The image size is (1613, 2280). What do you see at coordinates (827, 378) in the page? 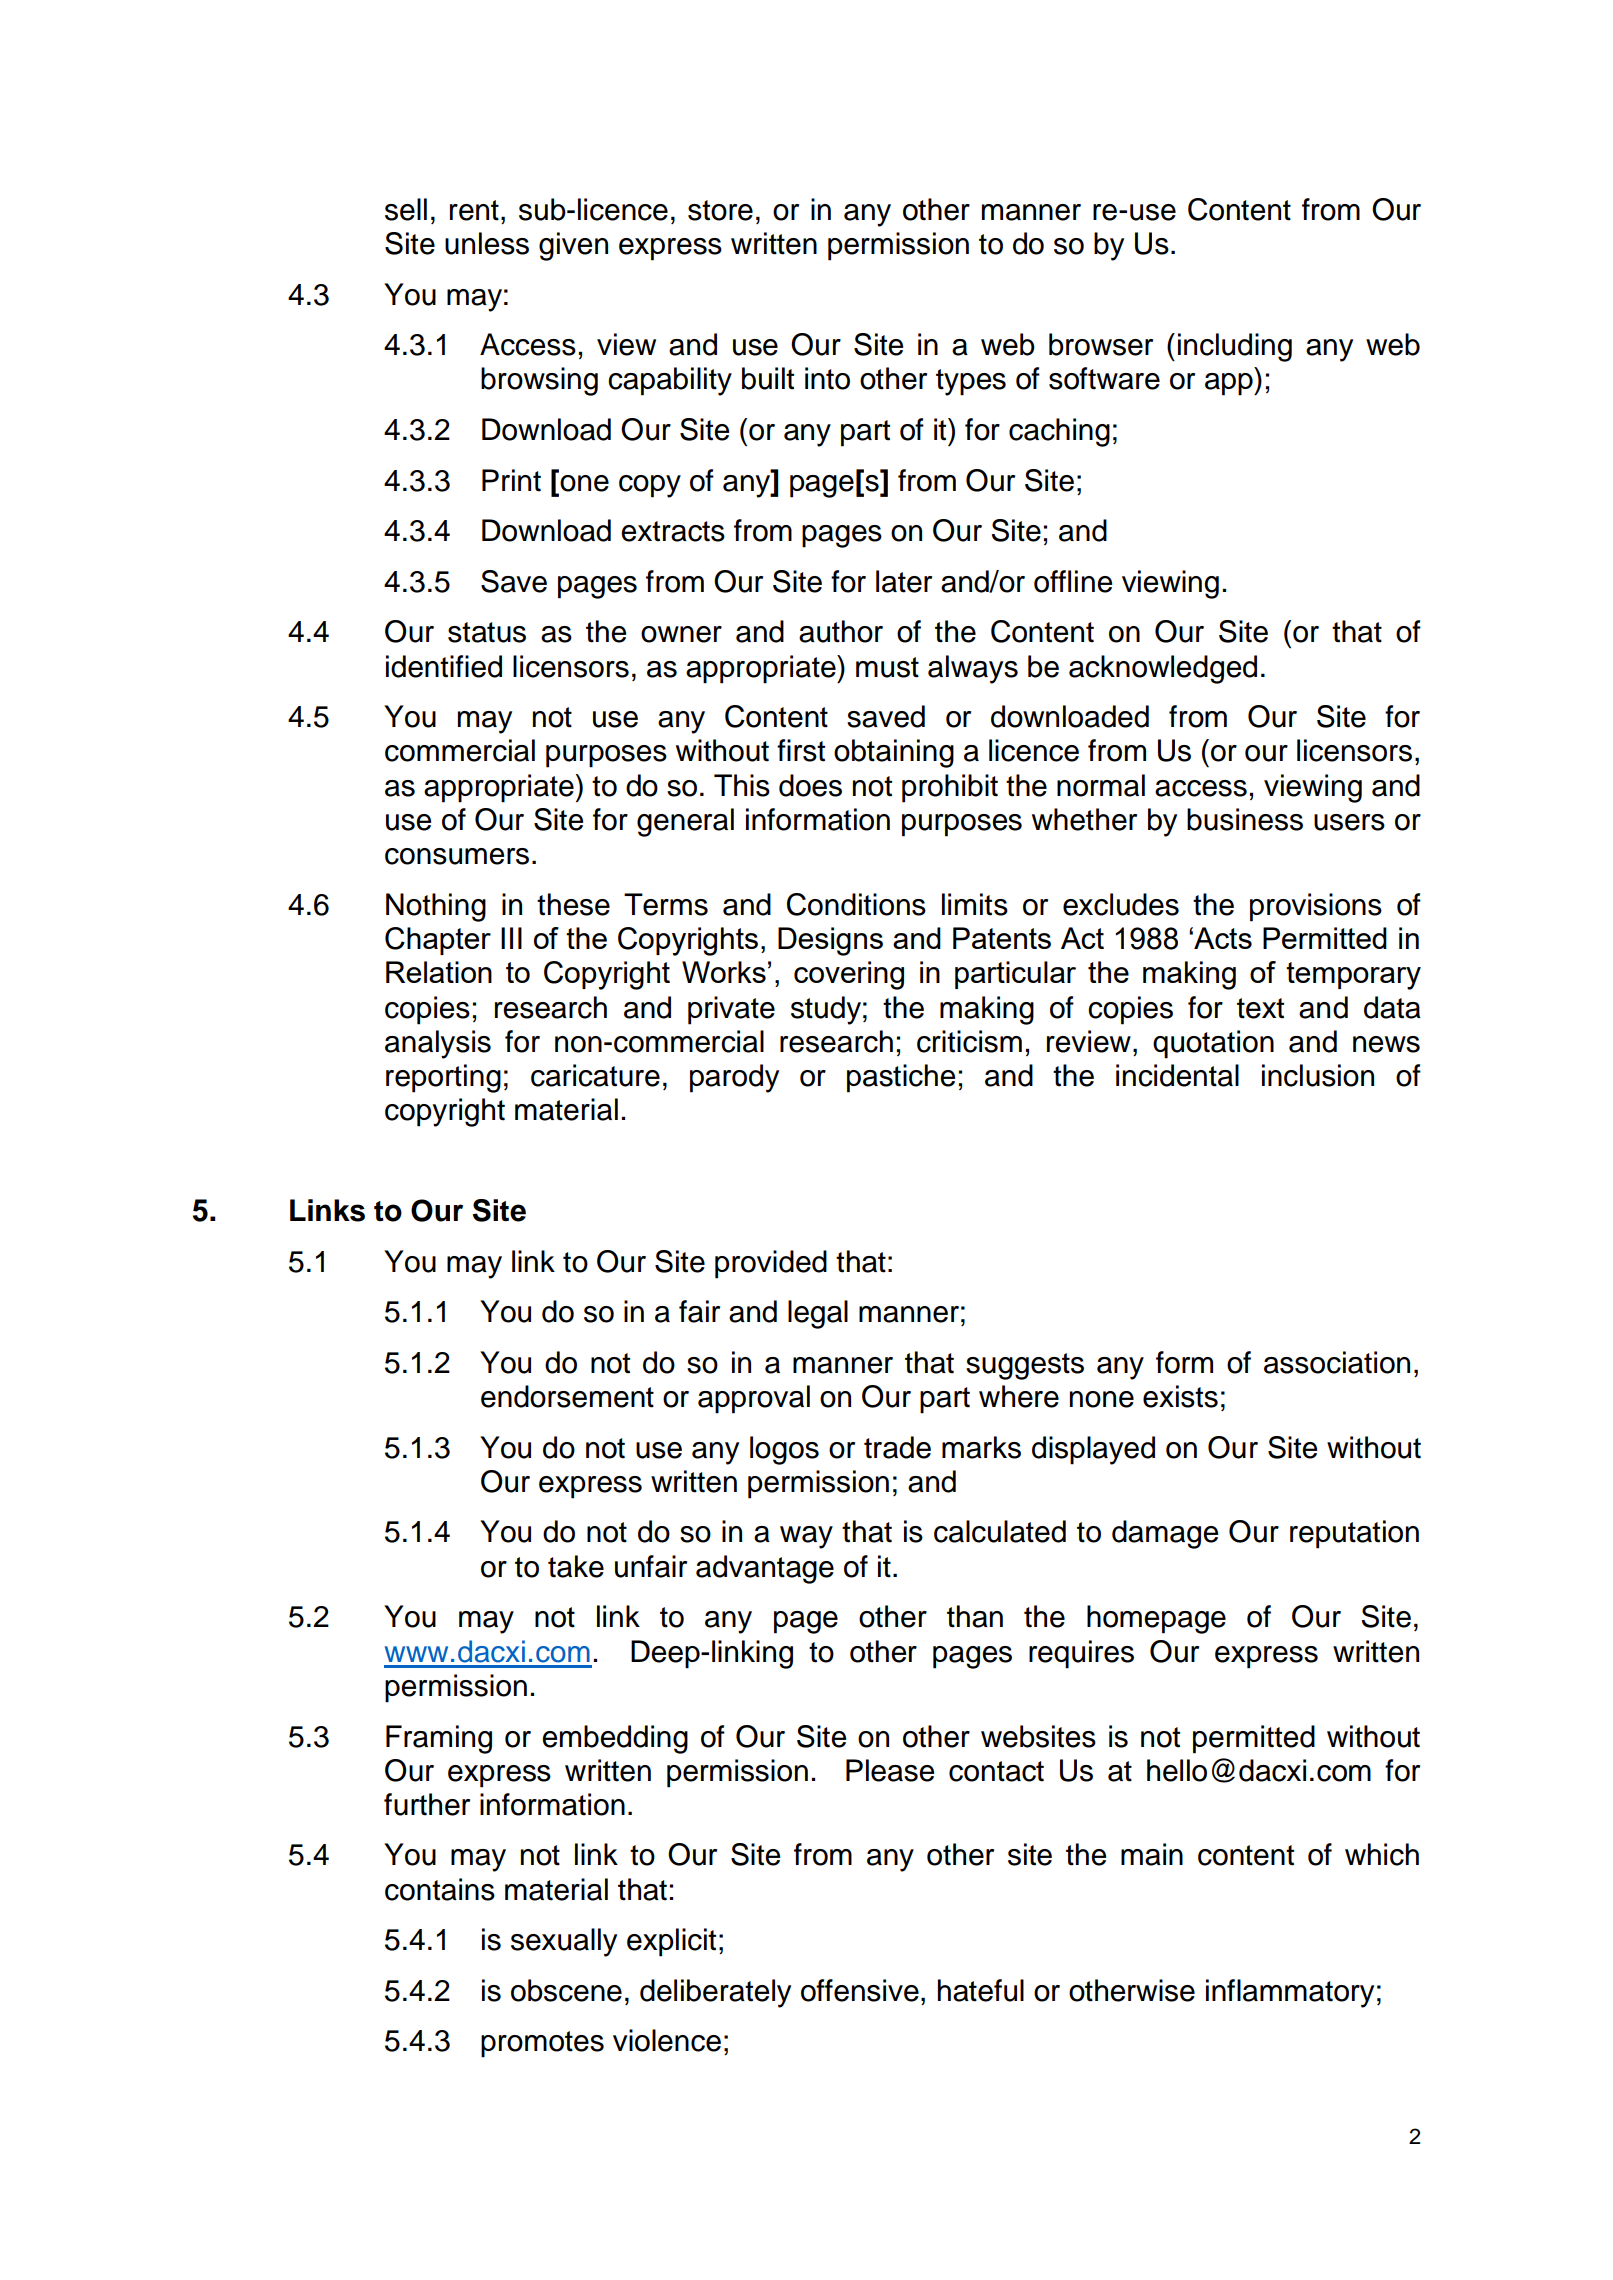
I see `into` at bounding box center [827, 378].
